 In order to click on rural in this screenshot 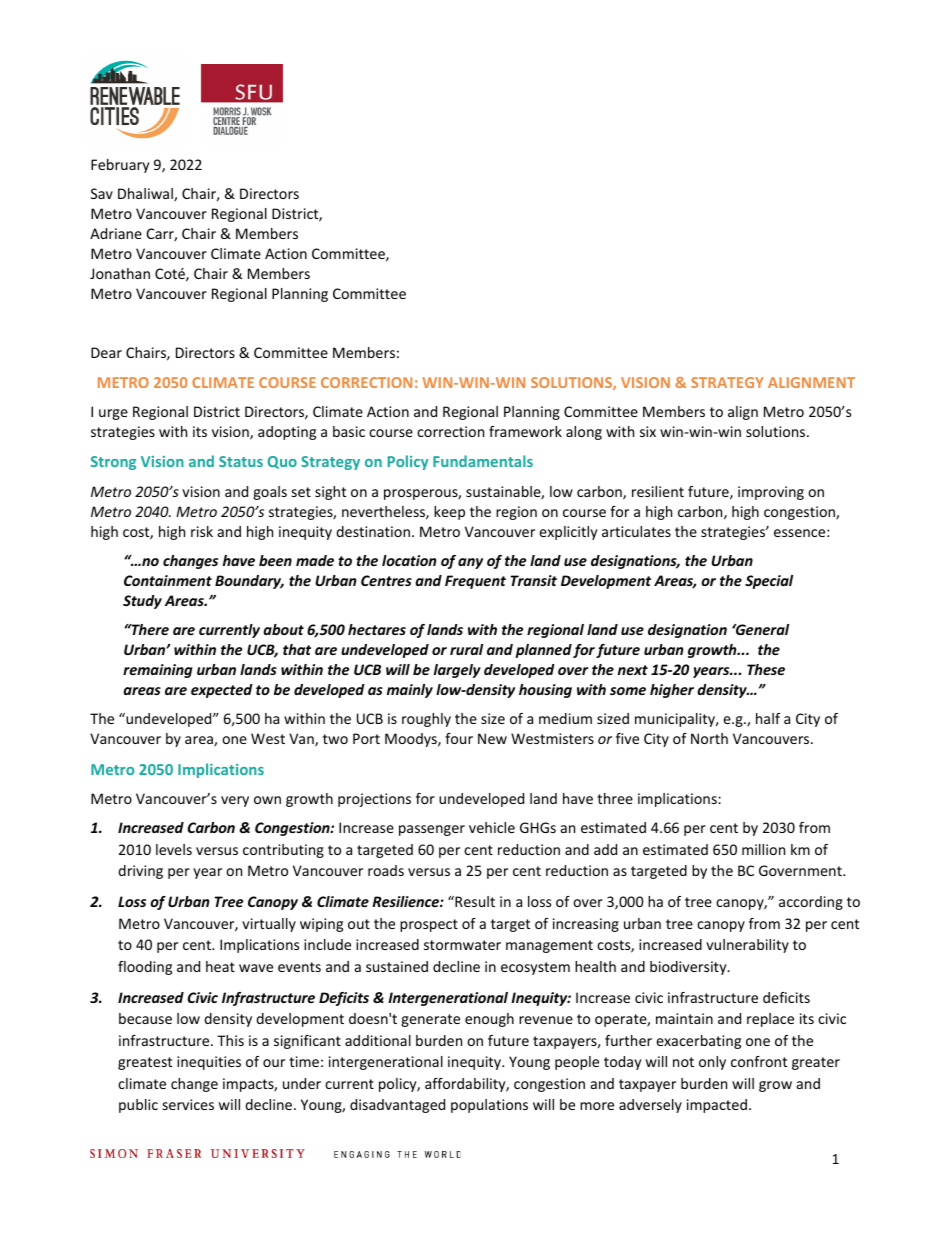, I will do `click(466, 649)`.
